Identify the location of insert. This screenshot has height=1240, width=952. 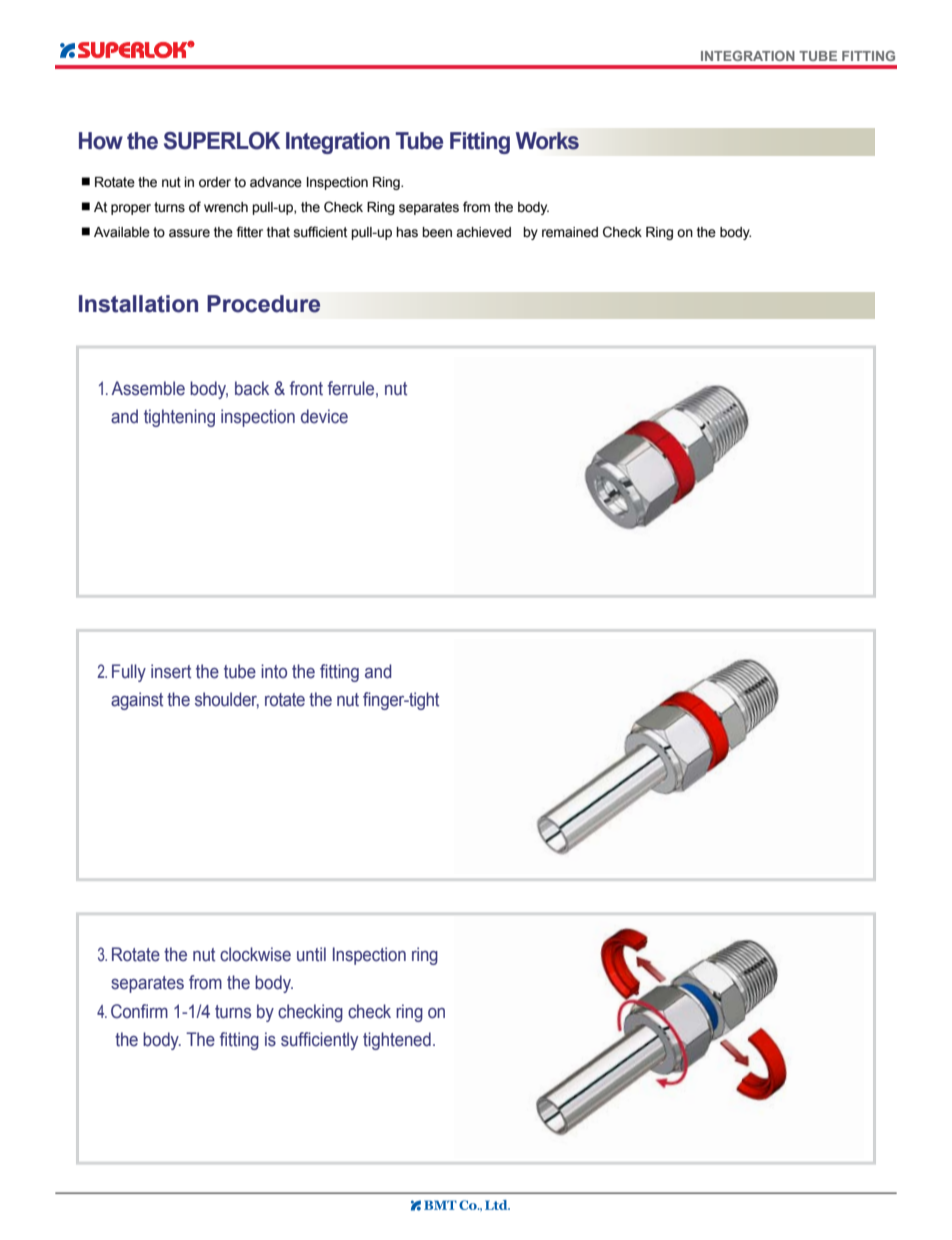
(171, 671).
